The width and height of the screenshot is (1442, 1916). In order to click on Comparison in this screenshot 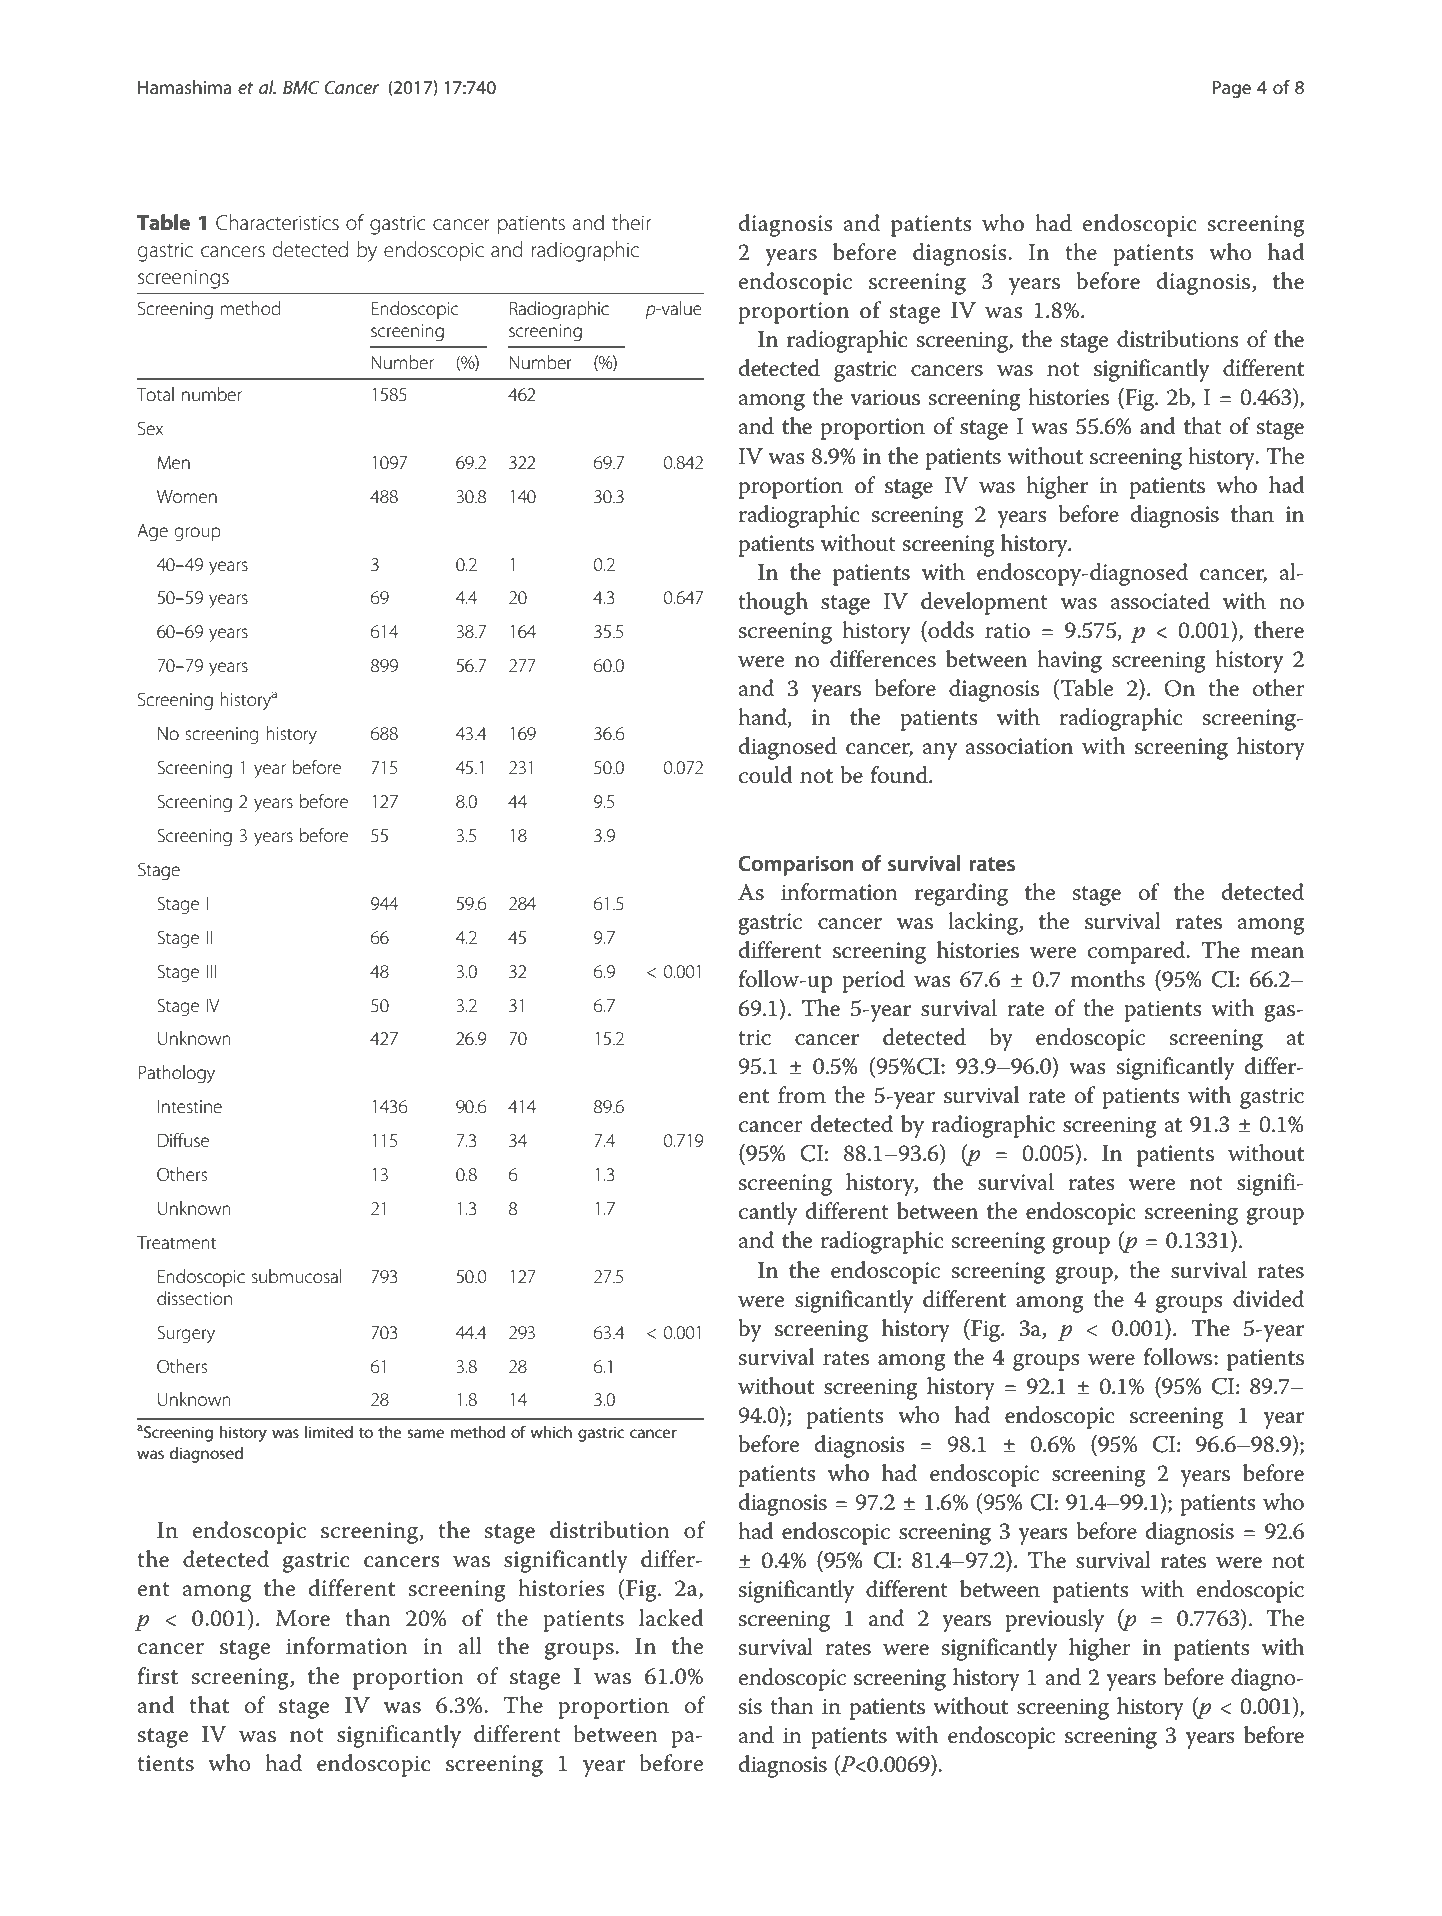, I will do `click(796, 865)`.
